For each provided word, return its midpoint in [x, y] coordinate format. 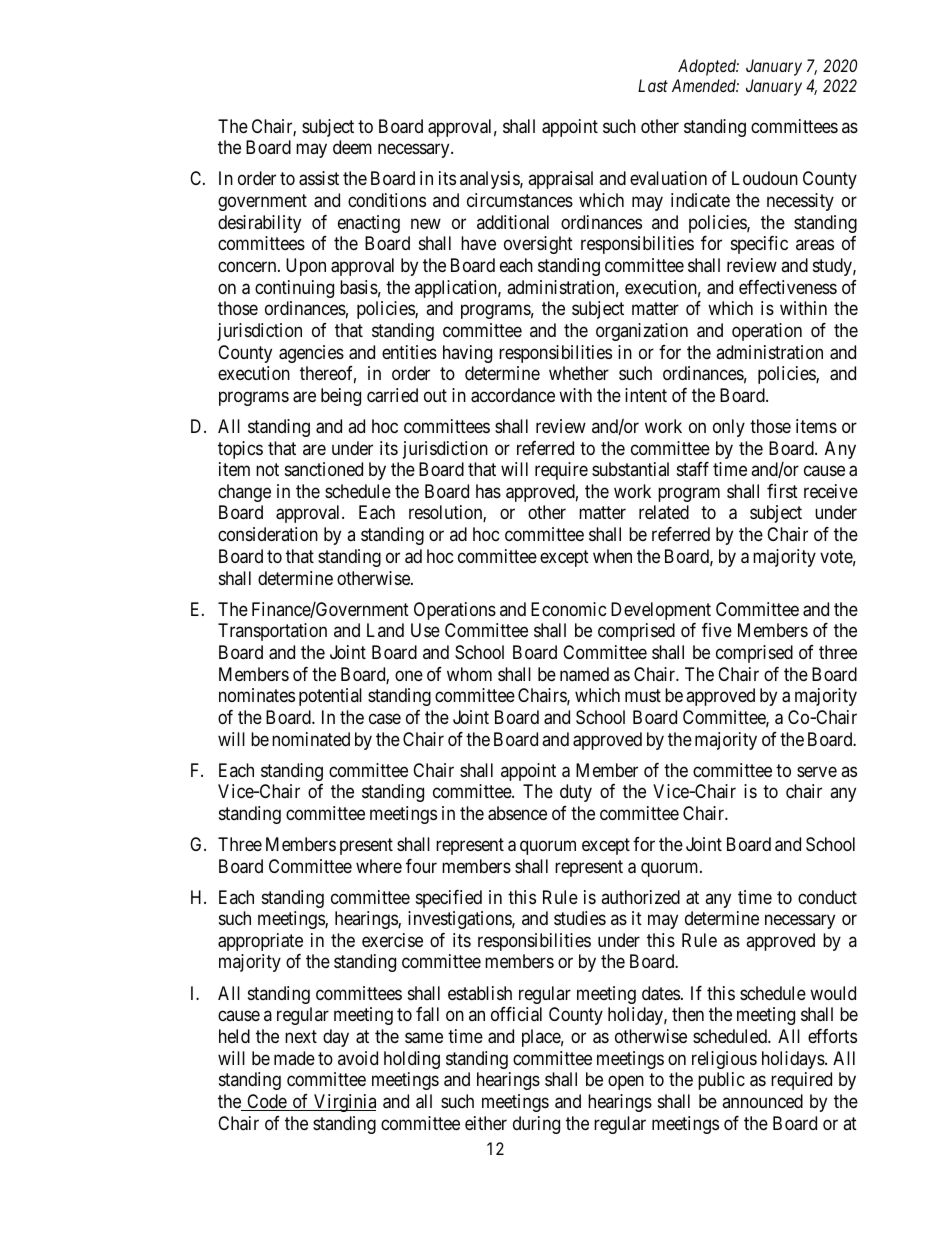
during [536, 1125]
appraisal [560, 180]
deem [352, 147]
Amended [705, 85]
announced [762, 1101]
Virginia [344, 1103]
